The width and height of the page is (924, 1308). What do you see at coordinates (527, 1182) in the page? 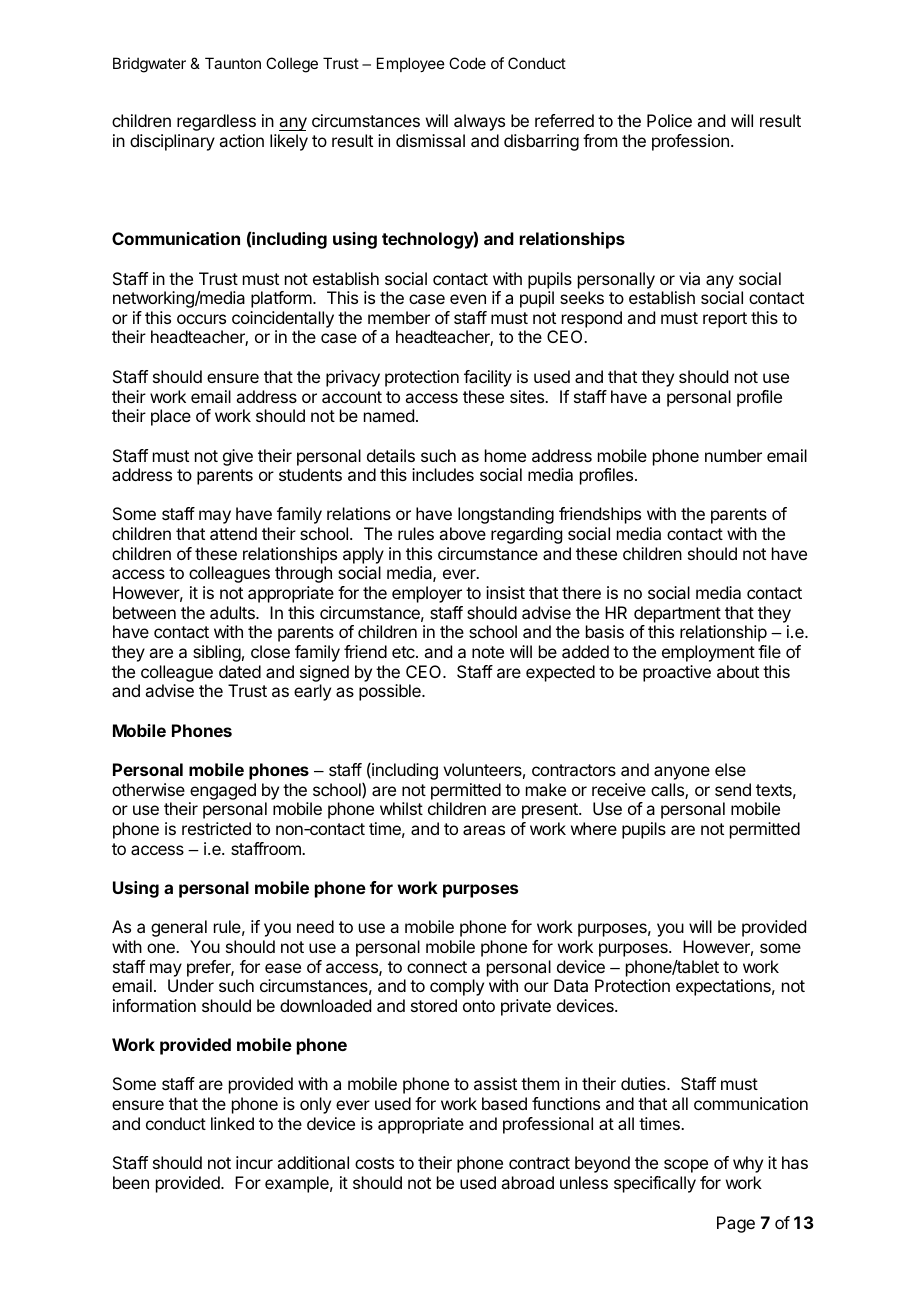
I see `abroad` at bounding box center [527, 1182].
